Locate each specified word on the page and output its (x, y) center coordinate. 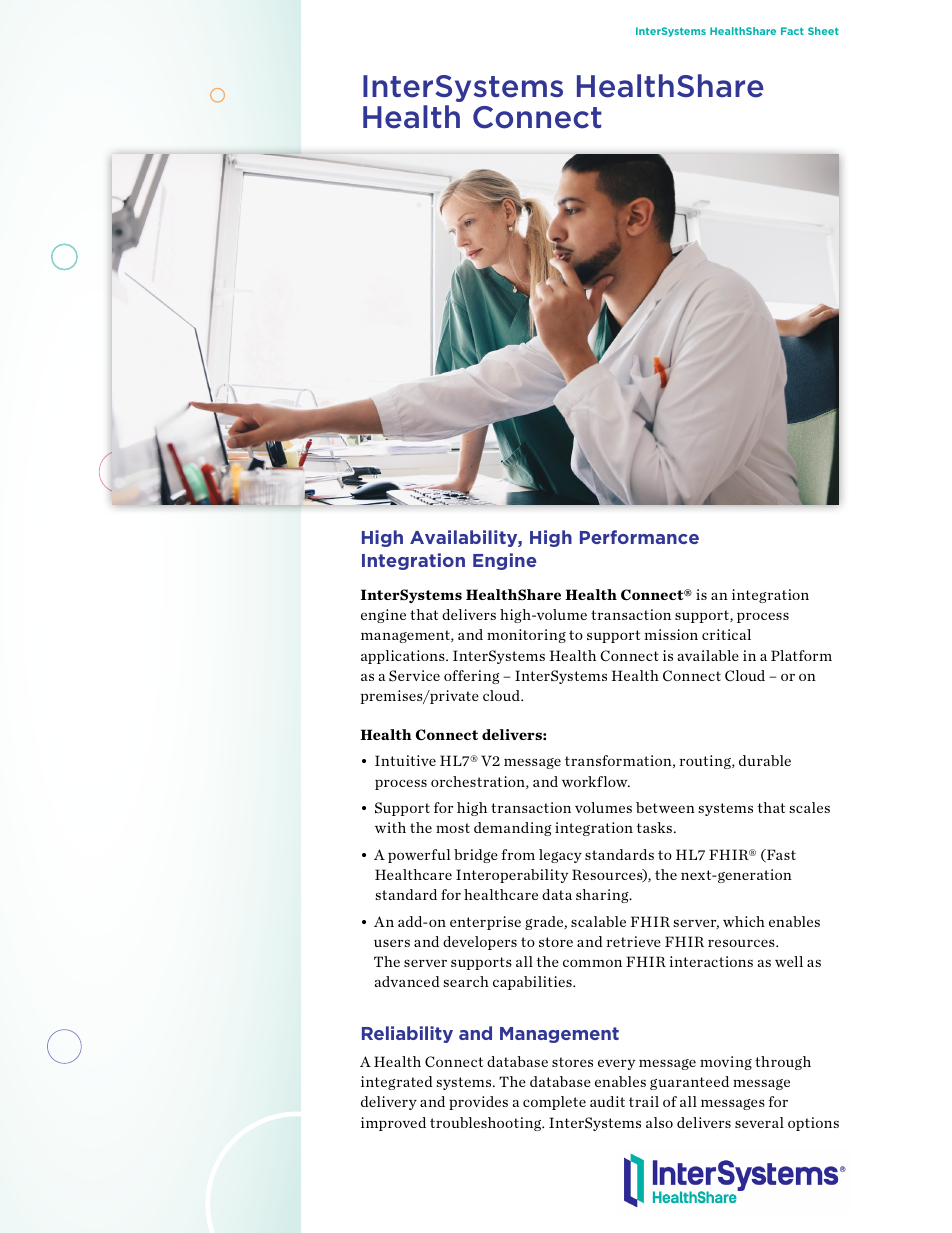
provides (478, 1103)
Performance (639, 537)
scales (809, 807)
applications (404, 657)
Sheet (823, 31)
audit (607, 1101)
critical (726, 634)
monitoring (526, 636)
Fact (792, 31)
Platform (801, 655)
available (708, 655)
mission (671, 634)
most (453, 828)
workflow (596, 781)
